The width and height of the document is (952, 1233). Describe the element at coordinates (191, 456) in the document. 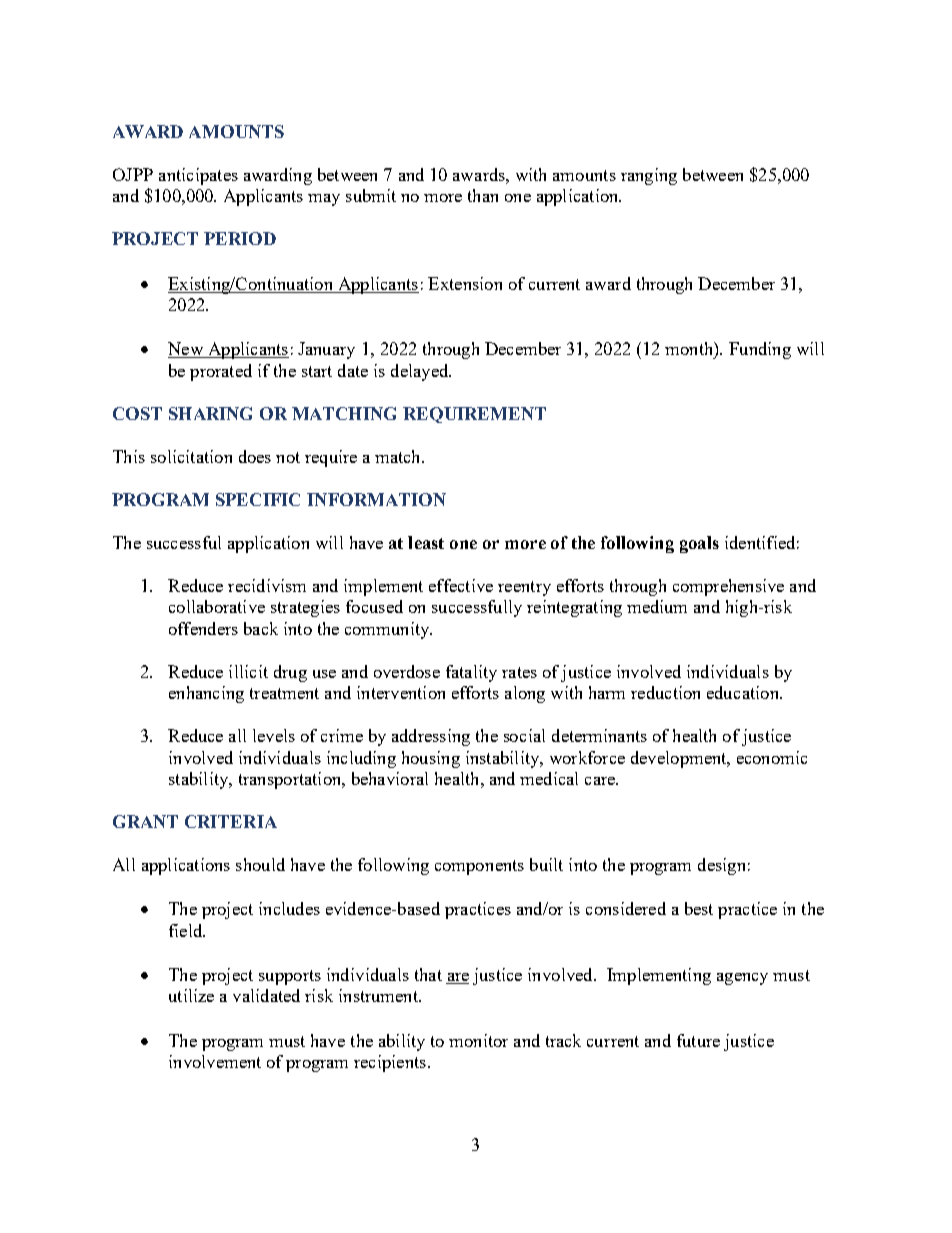

I see `solicitation` at that location.
